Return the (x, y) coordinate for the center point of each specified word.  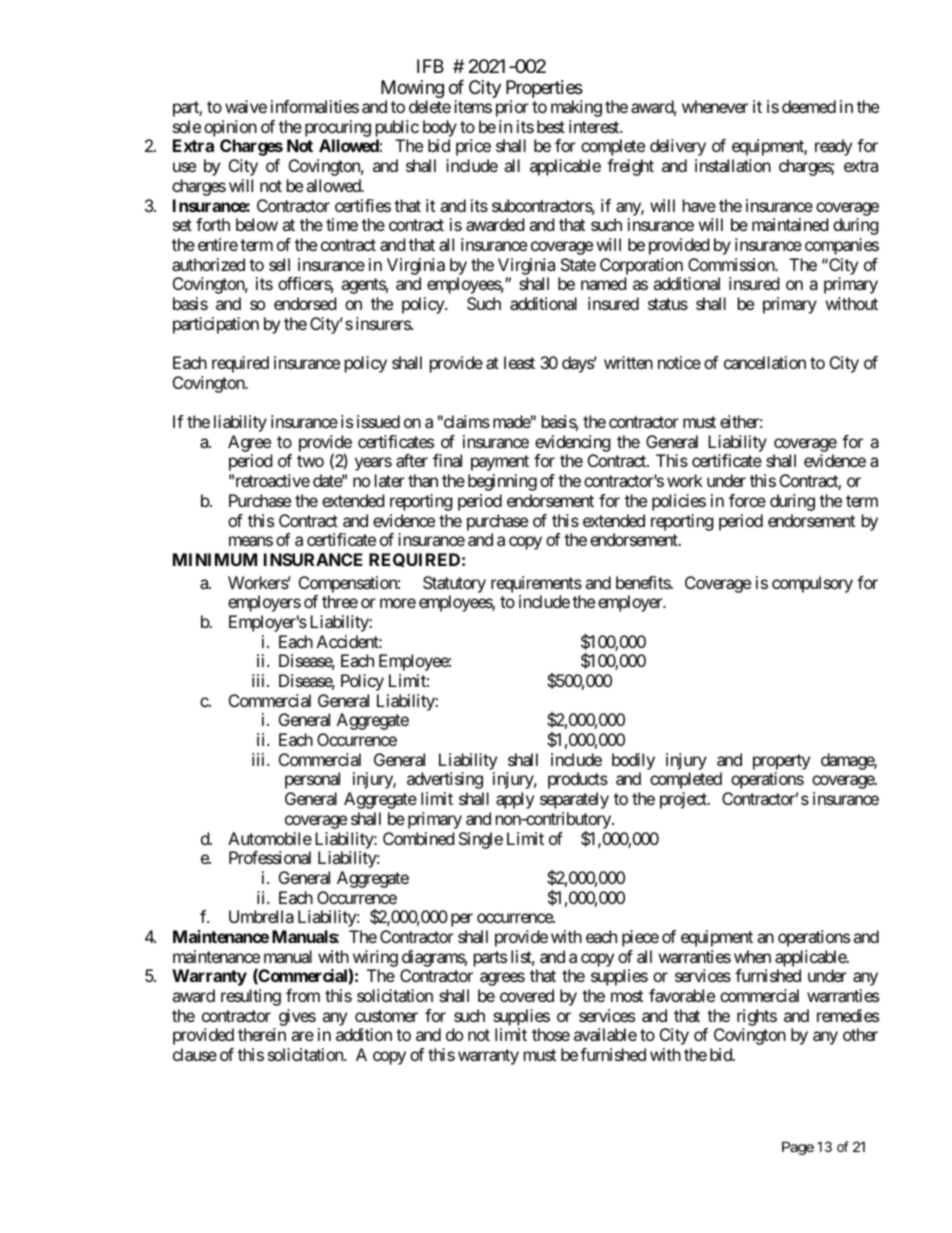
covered (527, 995)
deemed (809, 106)
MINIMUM (215, 559)
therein (262, 1034)
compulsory (812, 584)
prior (512, 108)
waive (246, 106)
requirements (536, 584)
